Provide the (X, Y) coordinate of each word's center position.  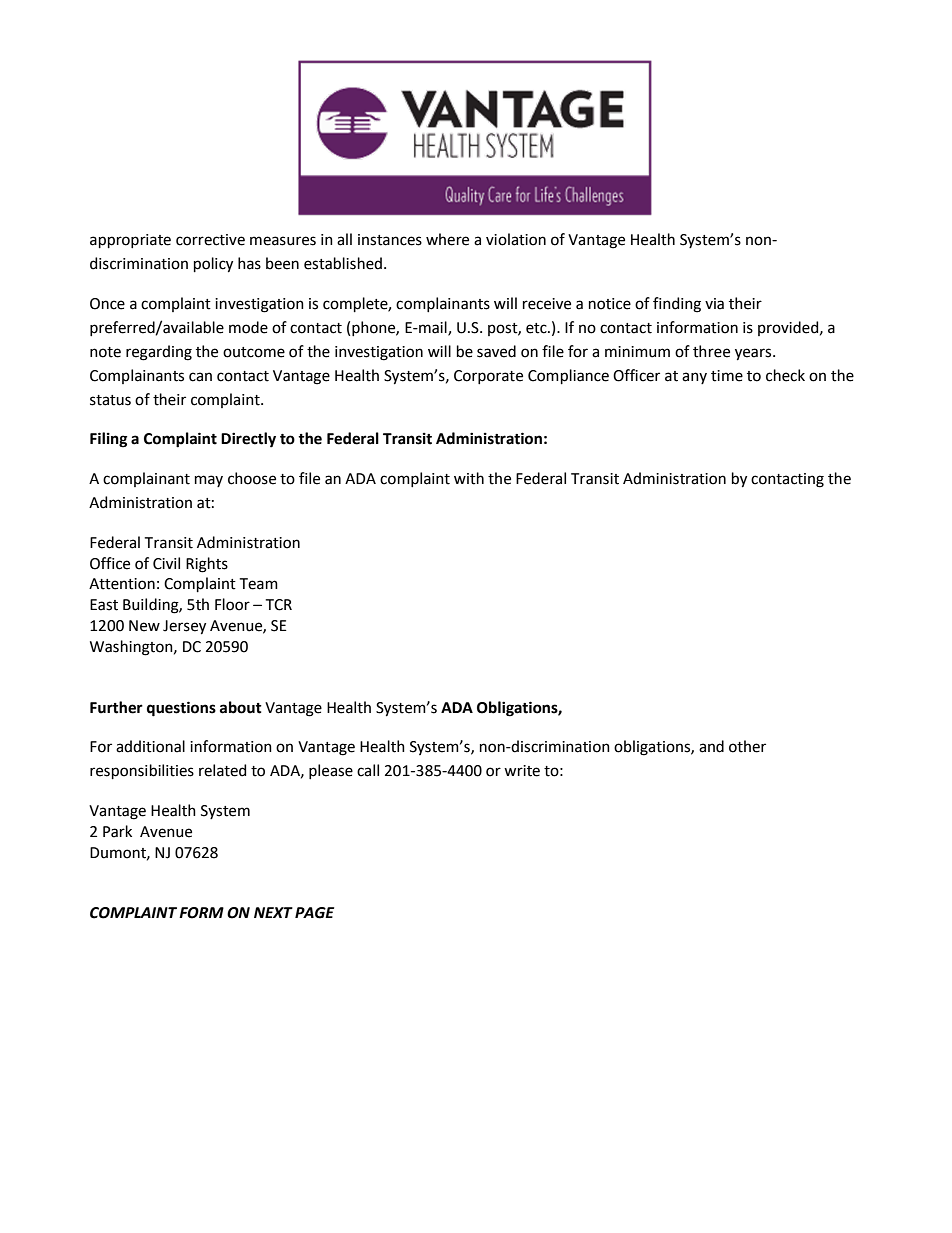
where (447, 239)
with (469, 478)
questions (181, 709)
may (209, 481)
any (694, 378)
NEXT (273, 912)
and (711, 746)
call (368, 770)
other (747, 746)
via (714, 304)
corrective (210, 240)
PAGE (314, 913)
